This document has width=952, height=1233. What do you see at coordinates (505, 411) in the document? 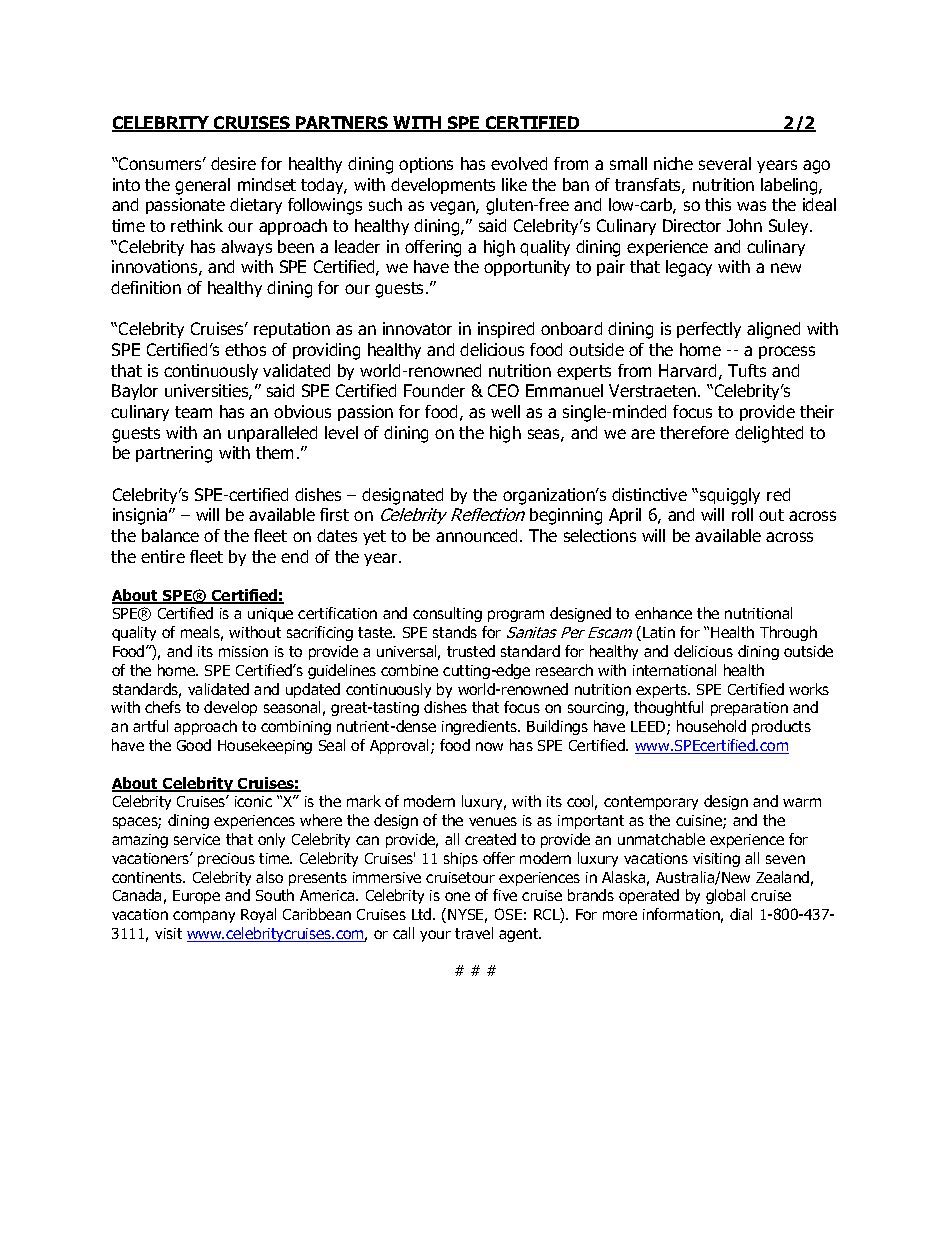
I see `well` at bounding box center [505, 411].
